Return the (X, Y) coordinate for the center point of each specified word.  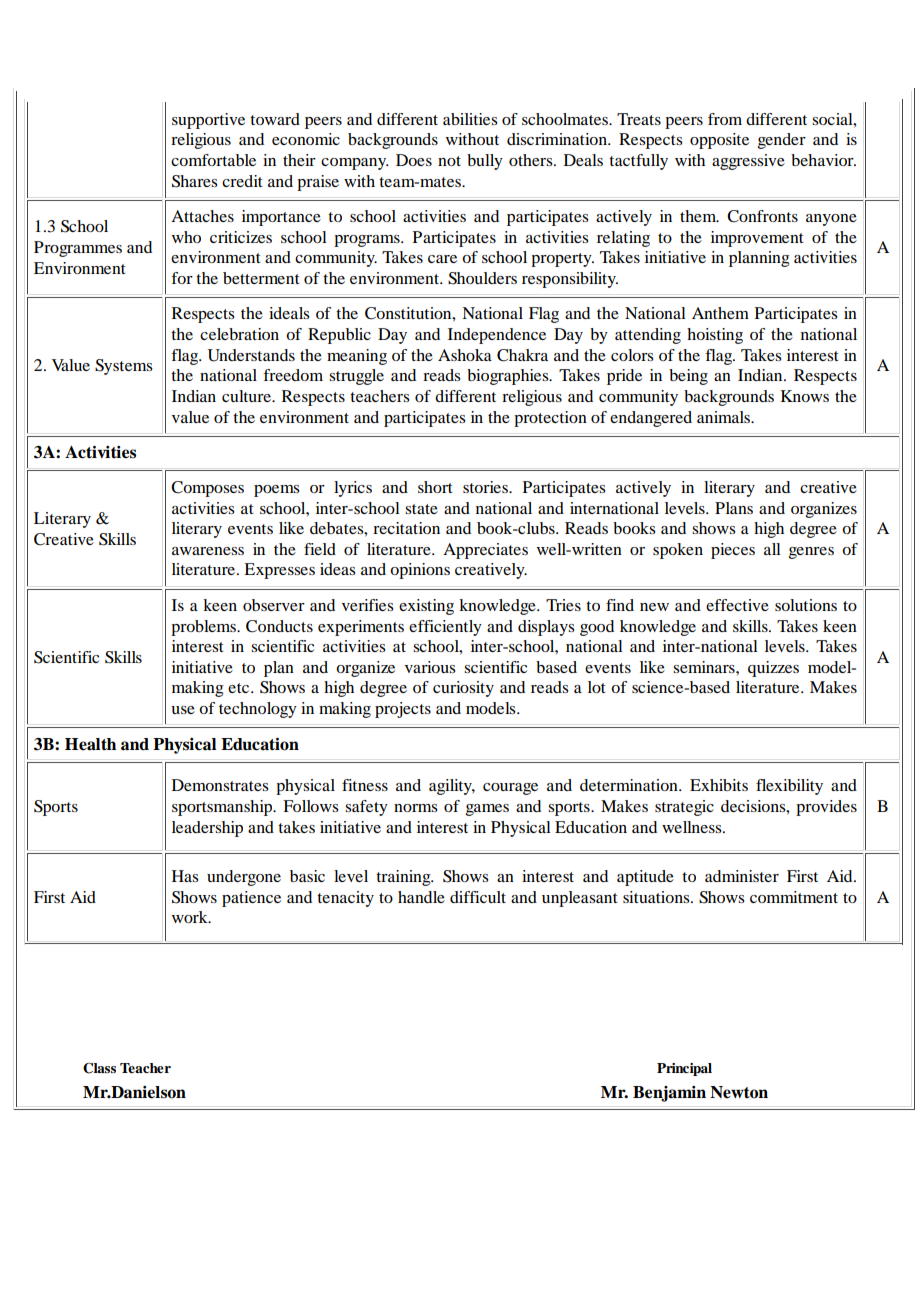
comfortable (213, 160)
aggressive (748, 162)
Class (99, 1068)
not (449, 161)
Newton (739, 1092)
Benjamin (669, 1094)
